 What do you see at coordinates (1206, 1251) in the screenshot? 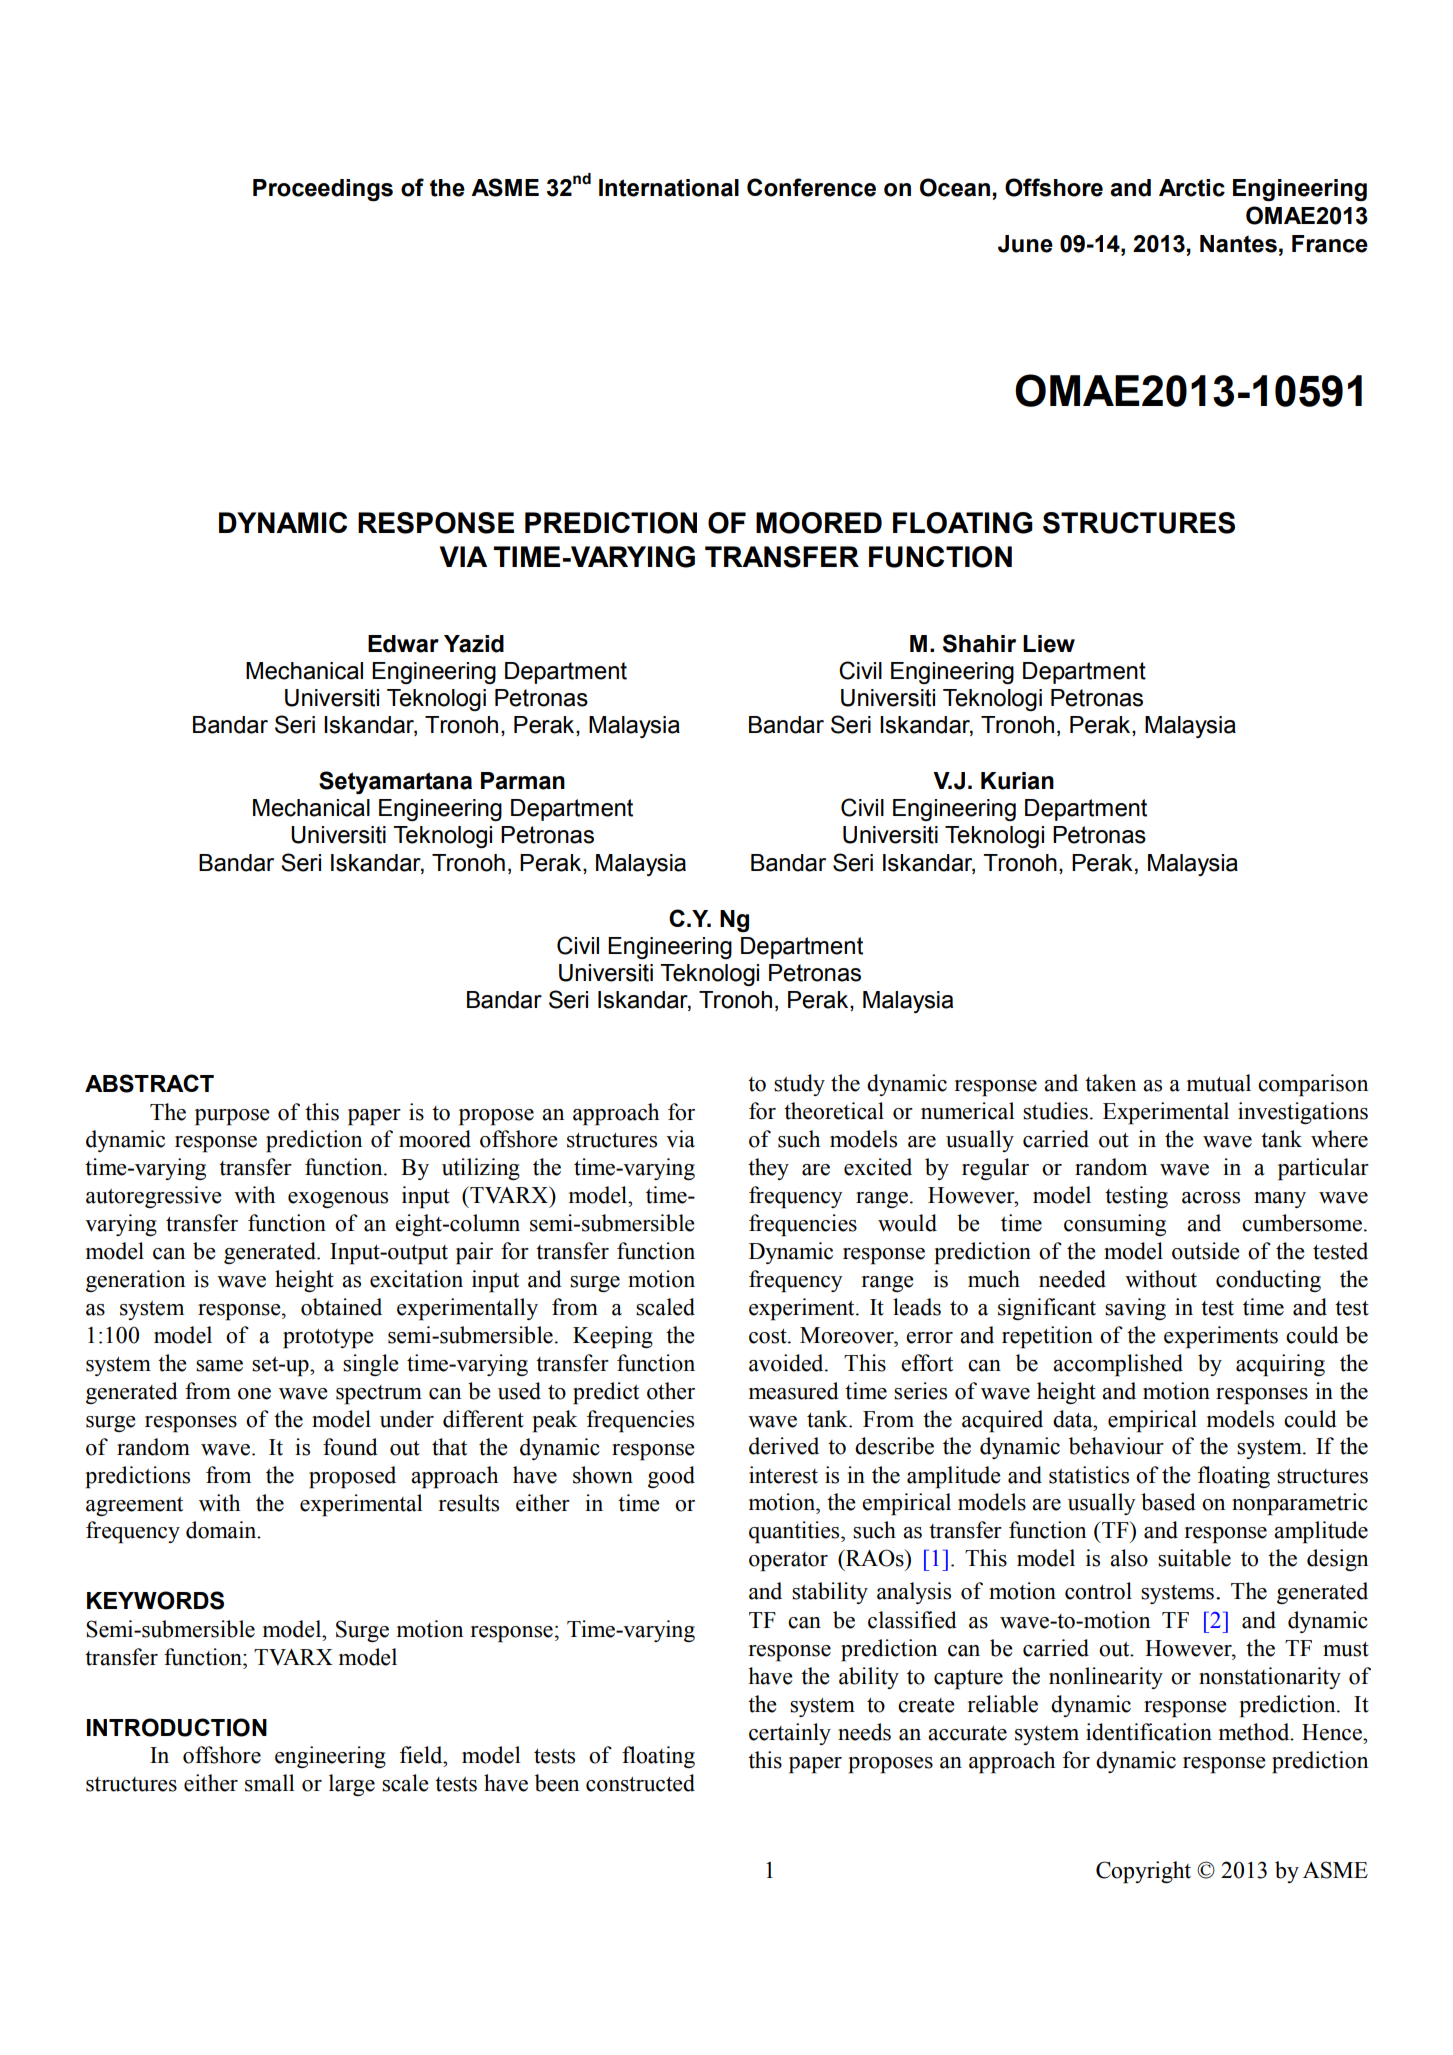
I see `outside` at bounding box center [1206, 1251].
